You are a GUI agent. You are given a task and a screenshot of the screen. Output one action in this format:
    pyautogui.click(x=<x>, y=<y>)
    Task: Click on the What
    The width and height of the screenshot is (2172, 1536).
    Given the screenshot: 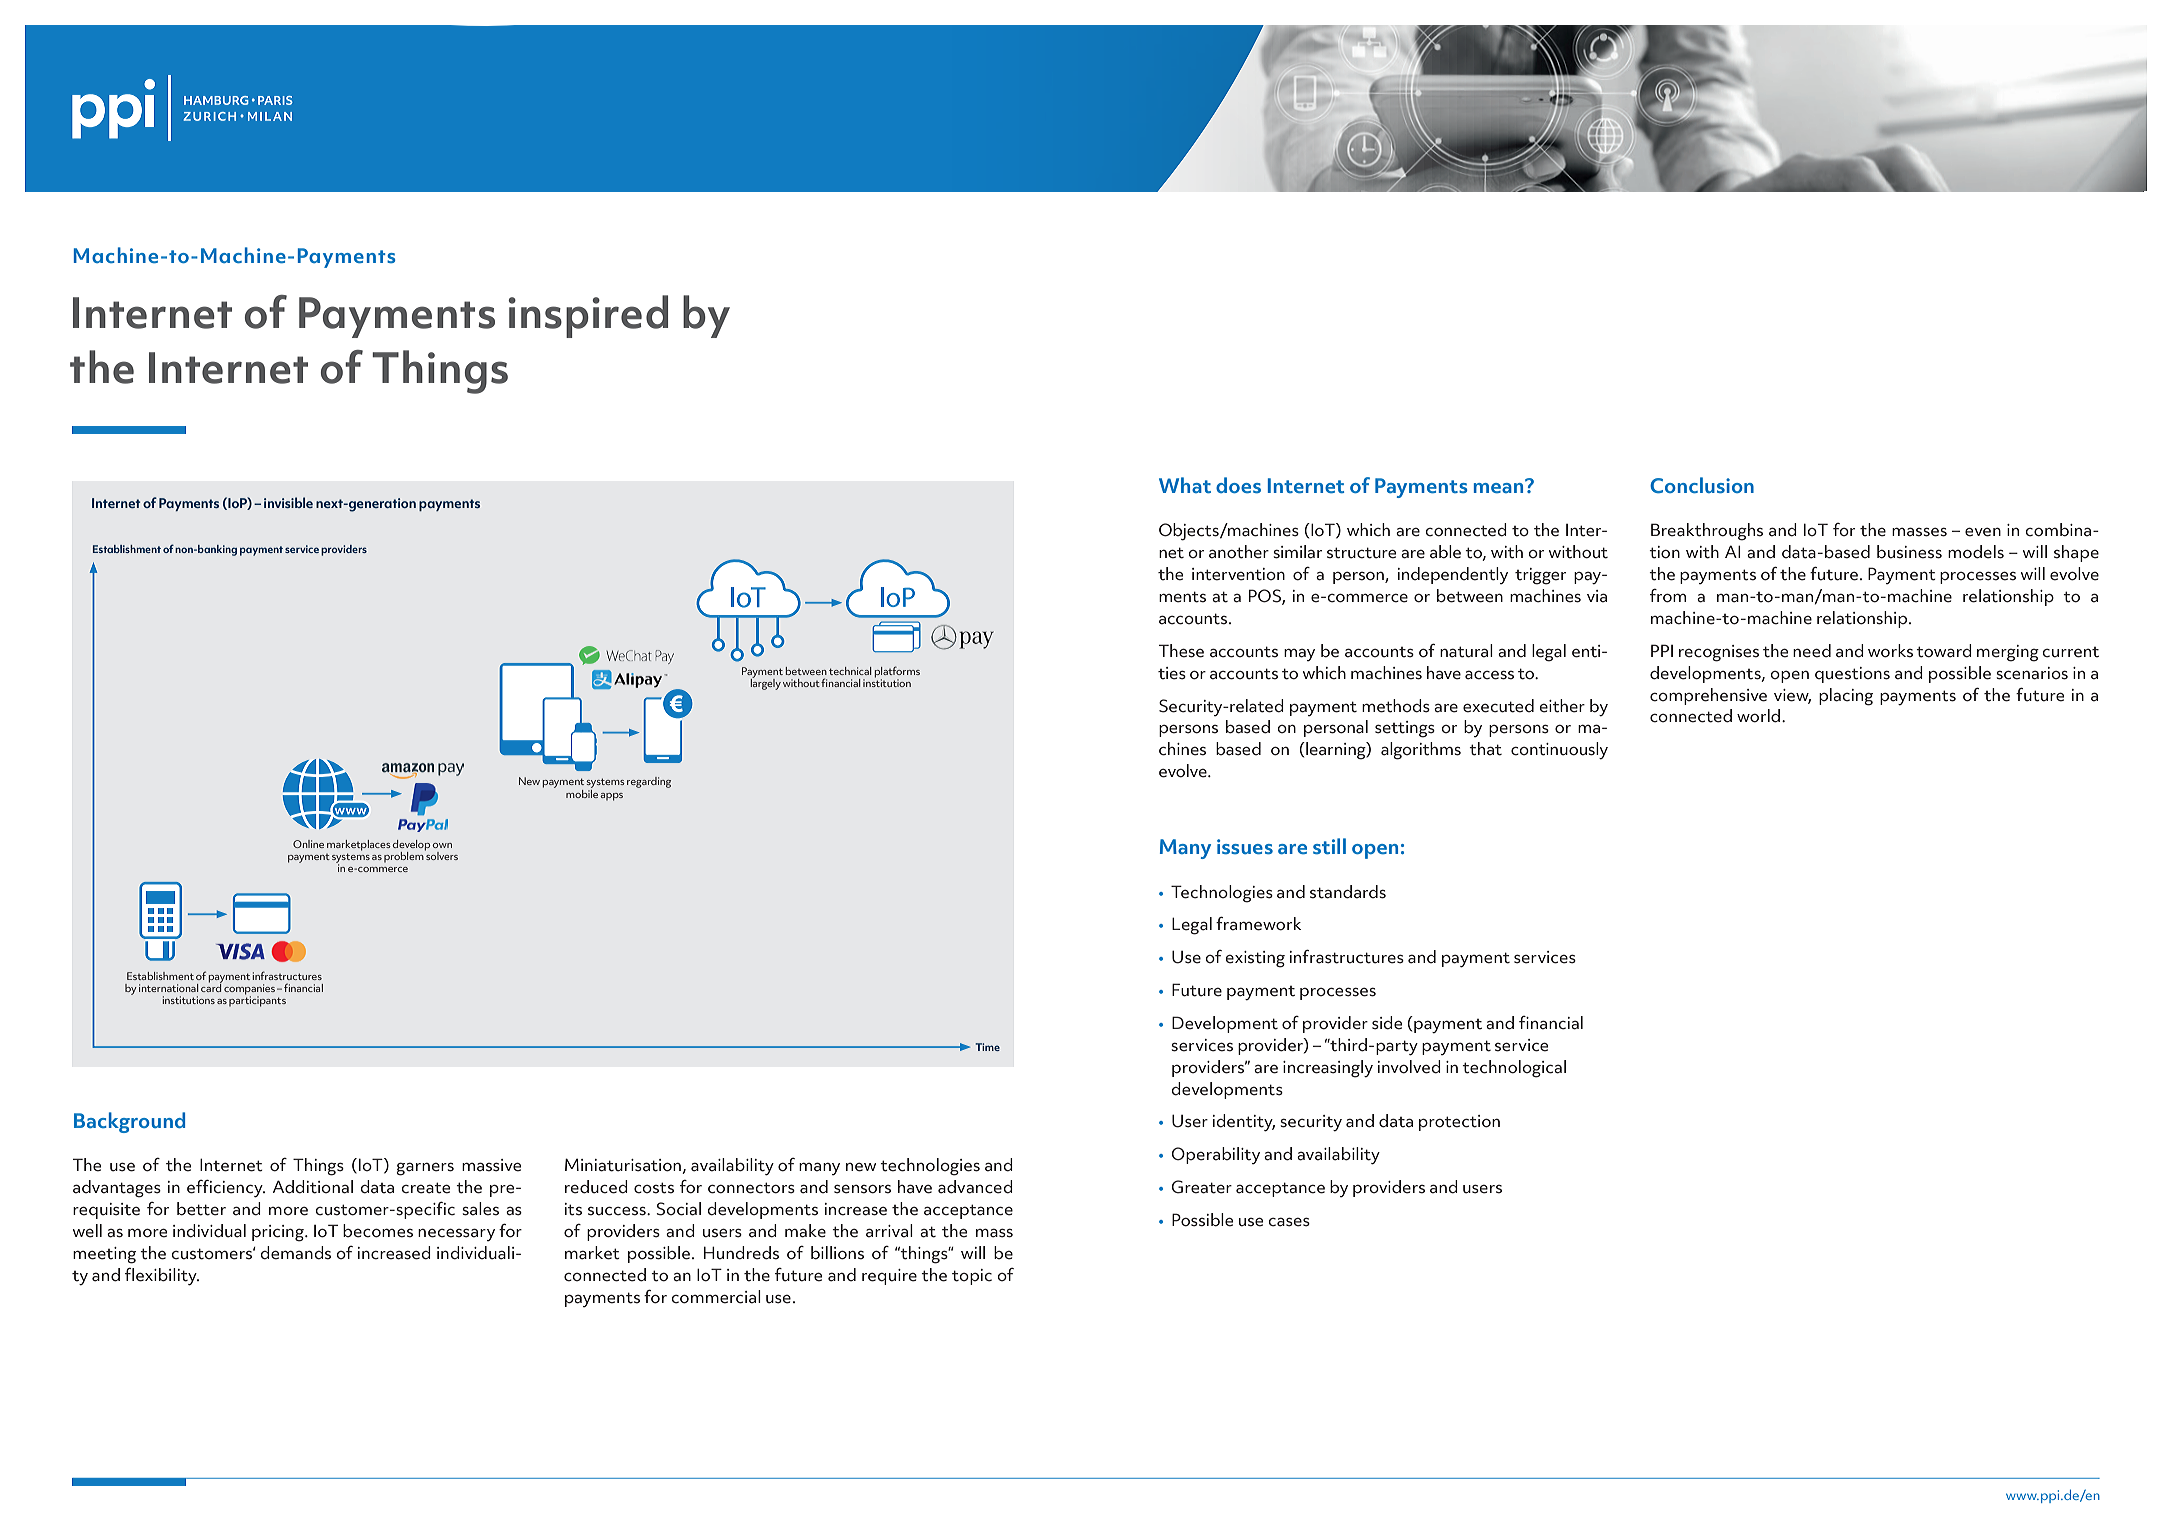 What is the action you would take?
    pyautogui.click(x=1185, y=485)
